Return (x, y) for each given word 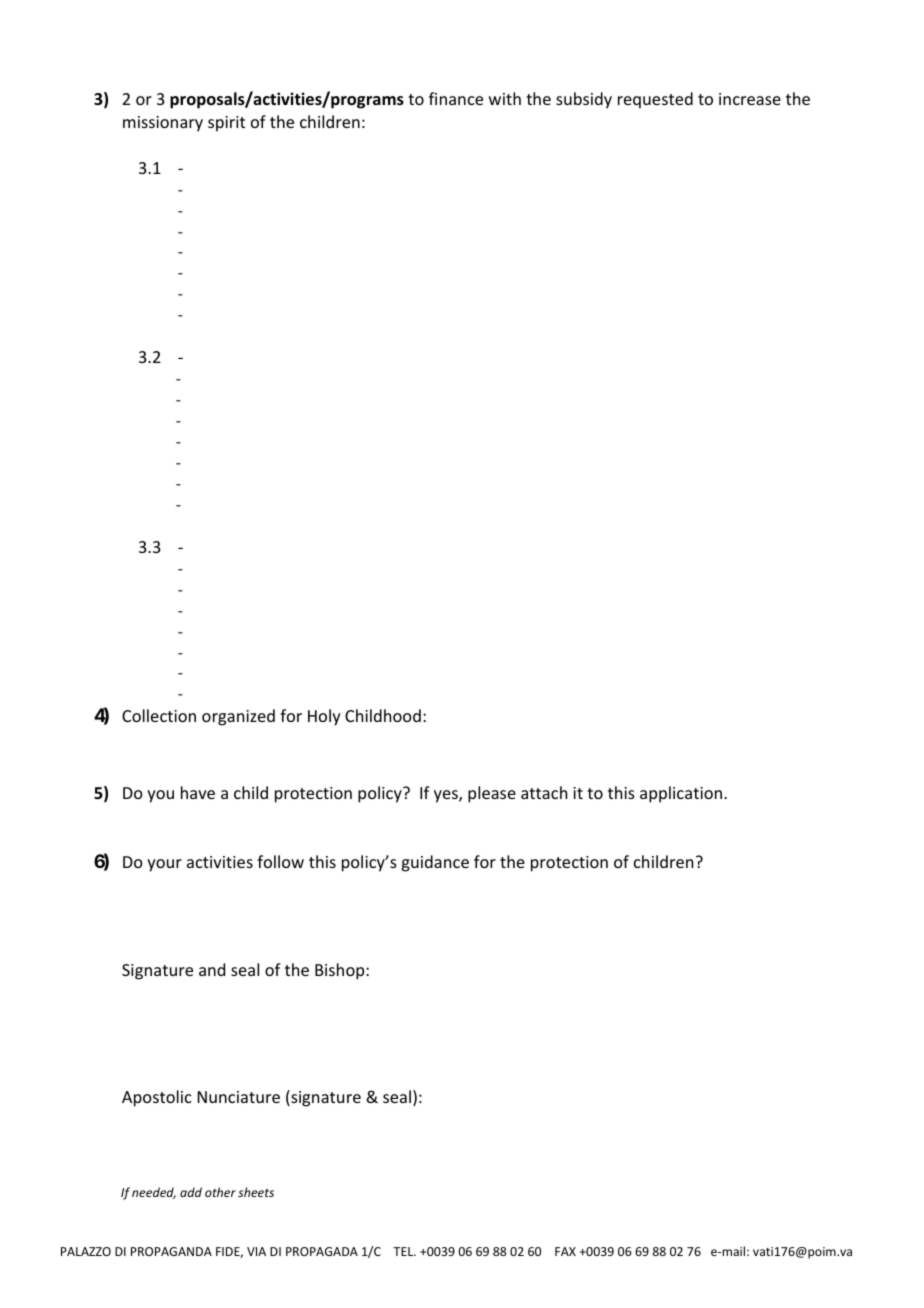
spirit (226, 124)
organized (238, 717)
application (682, 794)
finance (456, 98)
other (220, 1192)
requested (655, 100)
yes (447, 796)
